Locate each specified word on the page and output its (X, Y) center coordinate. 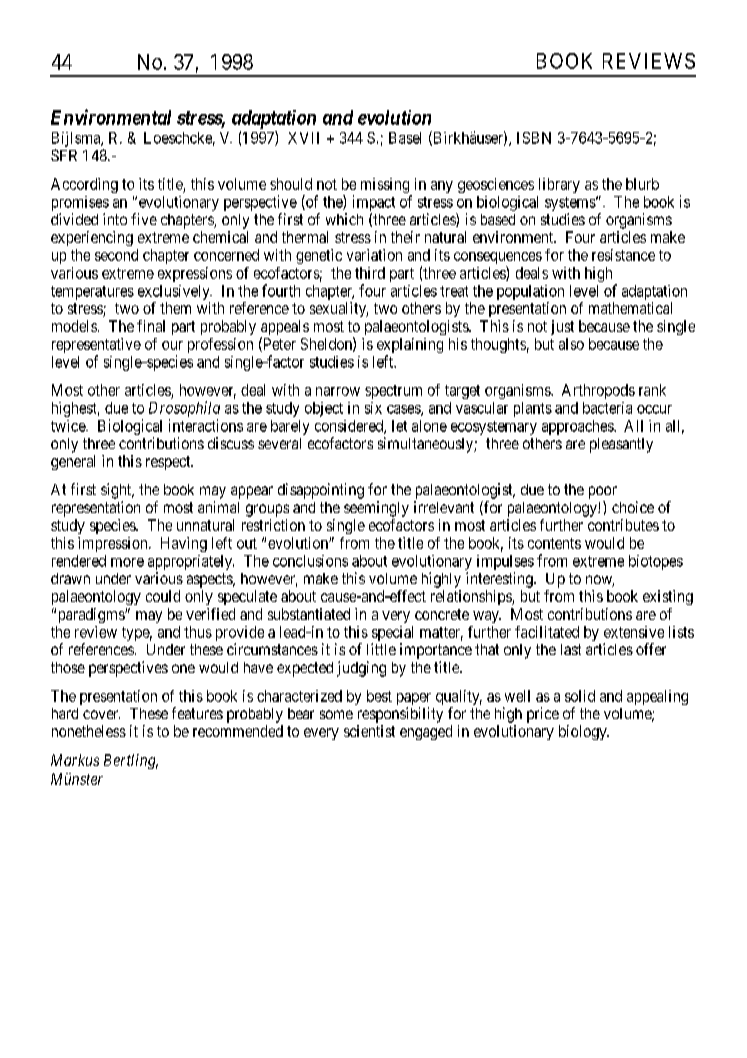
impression (114, 544)
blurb (642, 184)
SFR (64, 155)
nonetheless (89, 731)
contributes (623, 525)
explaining (410, 347)
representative (96, 347)
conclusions (310, 561)
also (571, 344)
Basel (405, 138)
